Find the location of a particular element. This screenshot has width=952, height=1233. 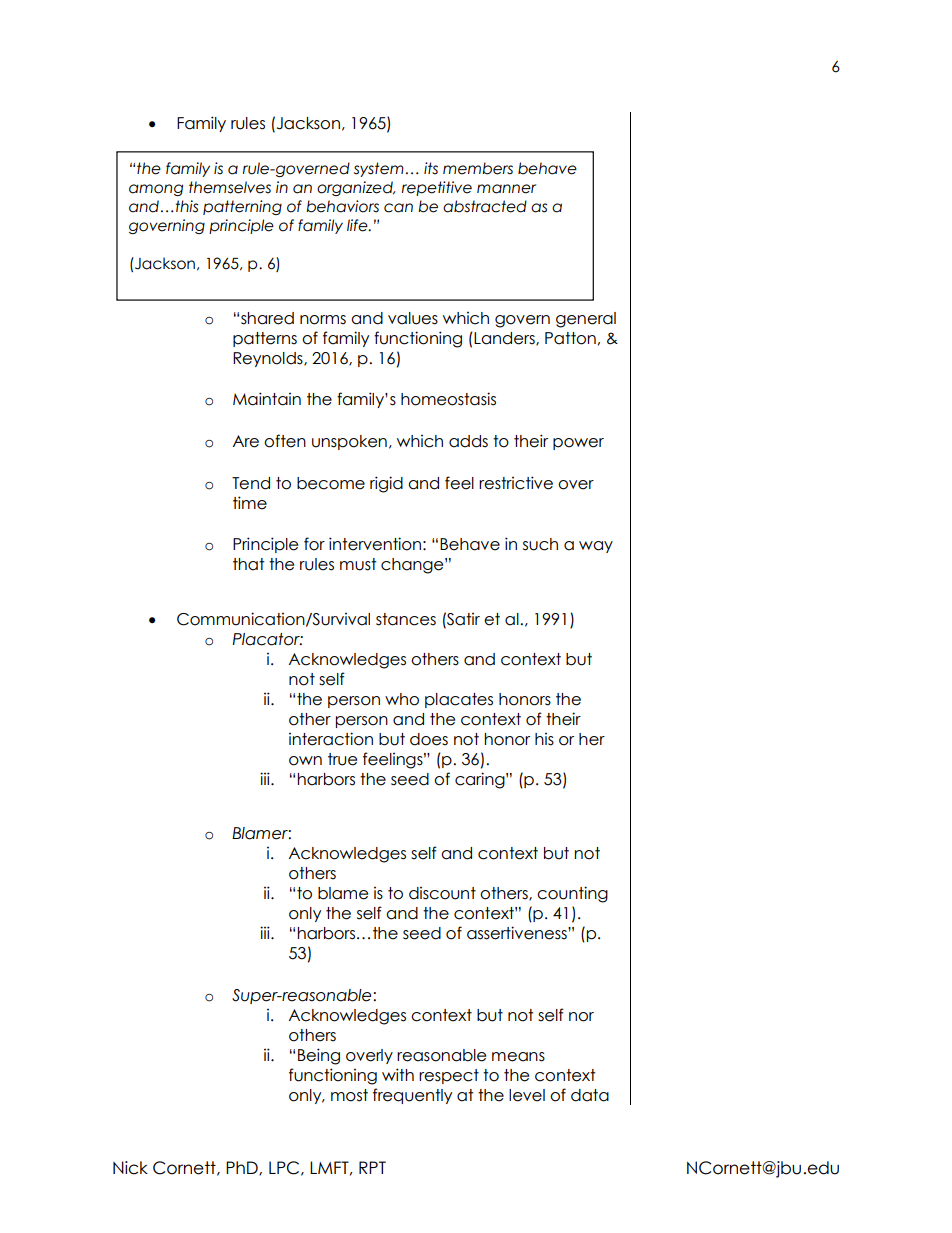

RPT is located at coordinates (372, 1167).
